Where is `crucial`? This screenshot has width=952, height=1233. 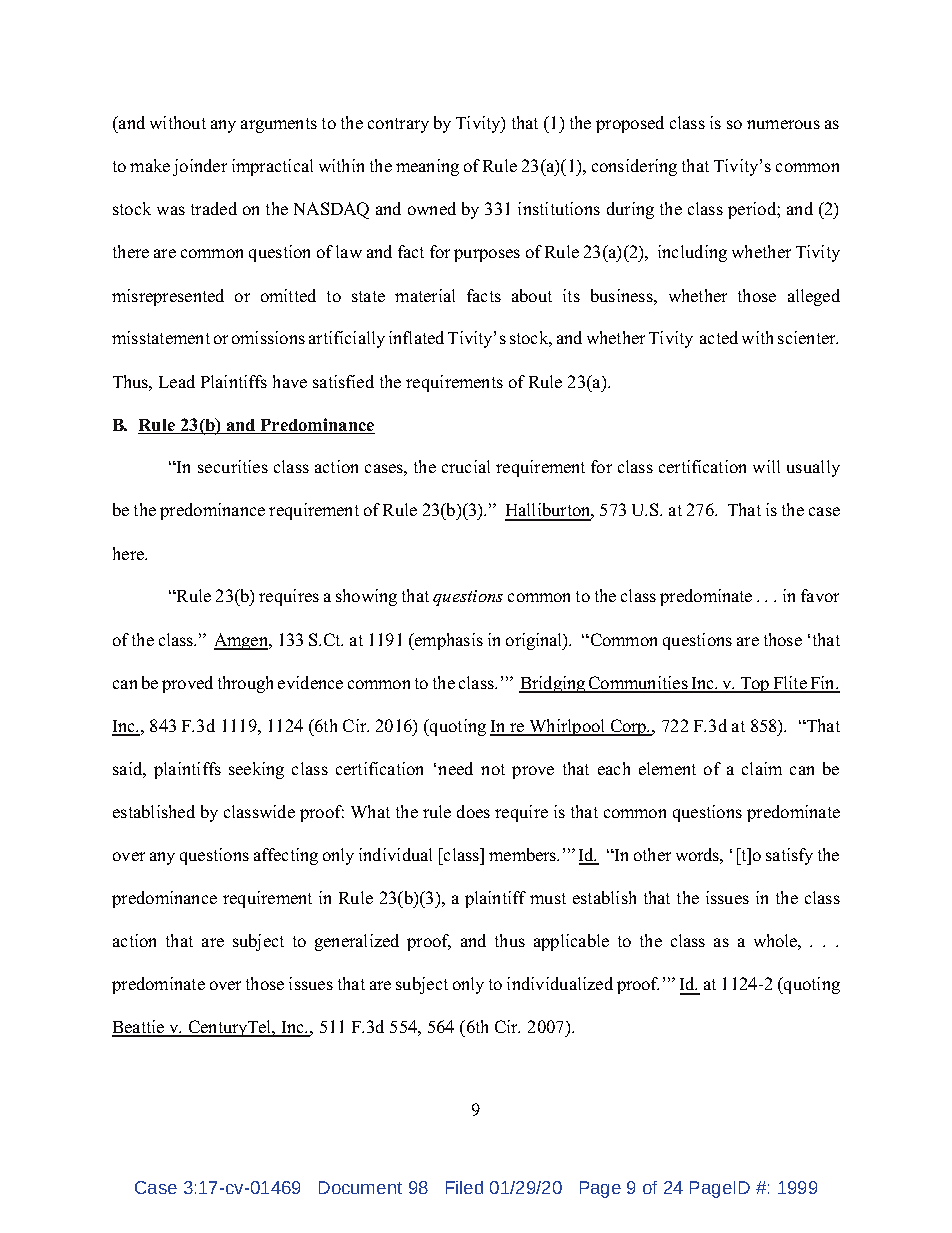 crucial is located at coordinates (466, 466).
